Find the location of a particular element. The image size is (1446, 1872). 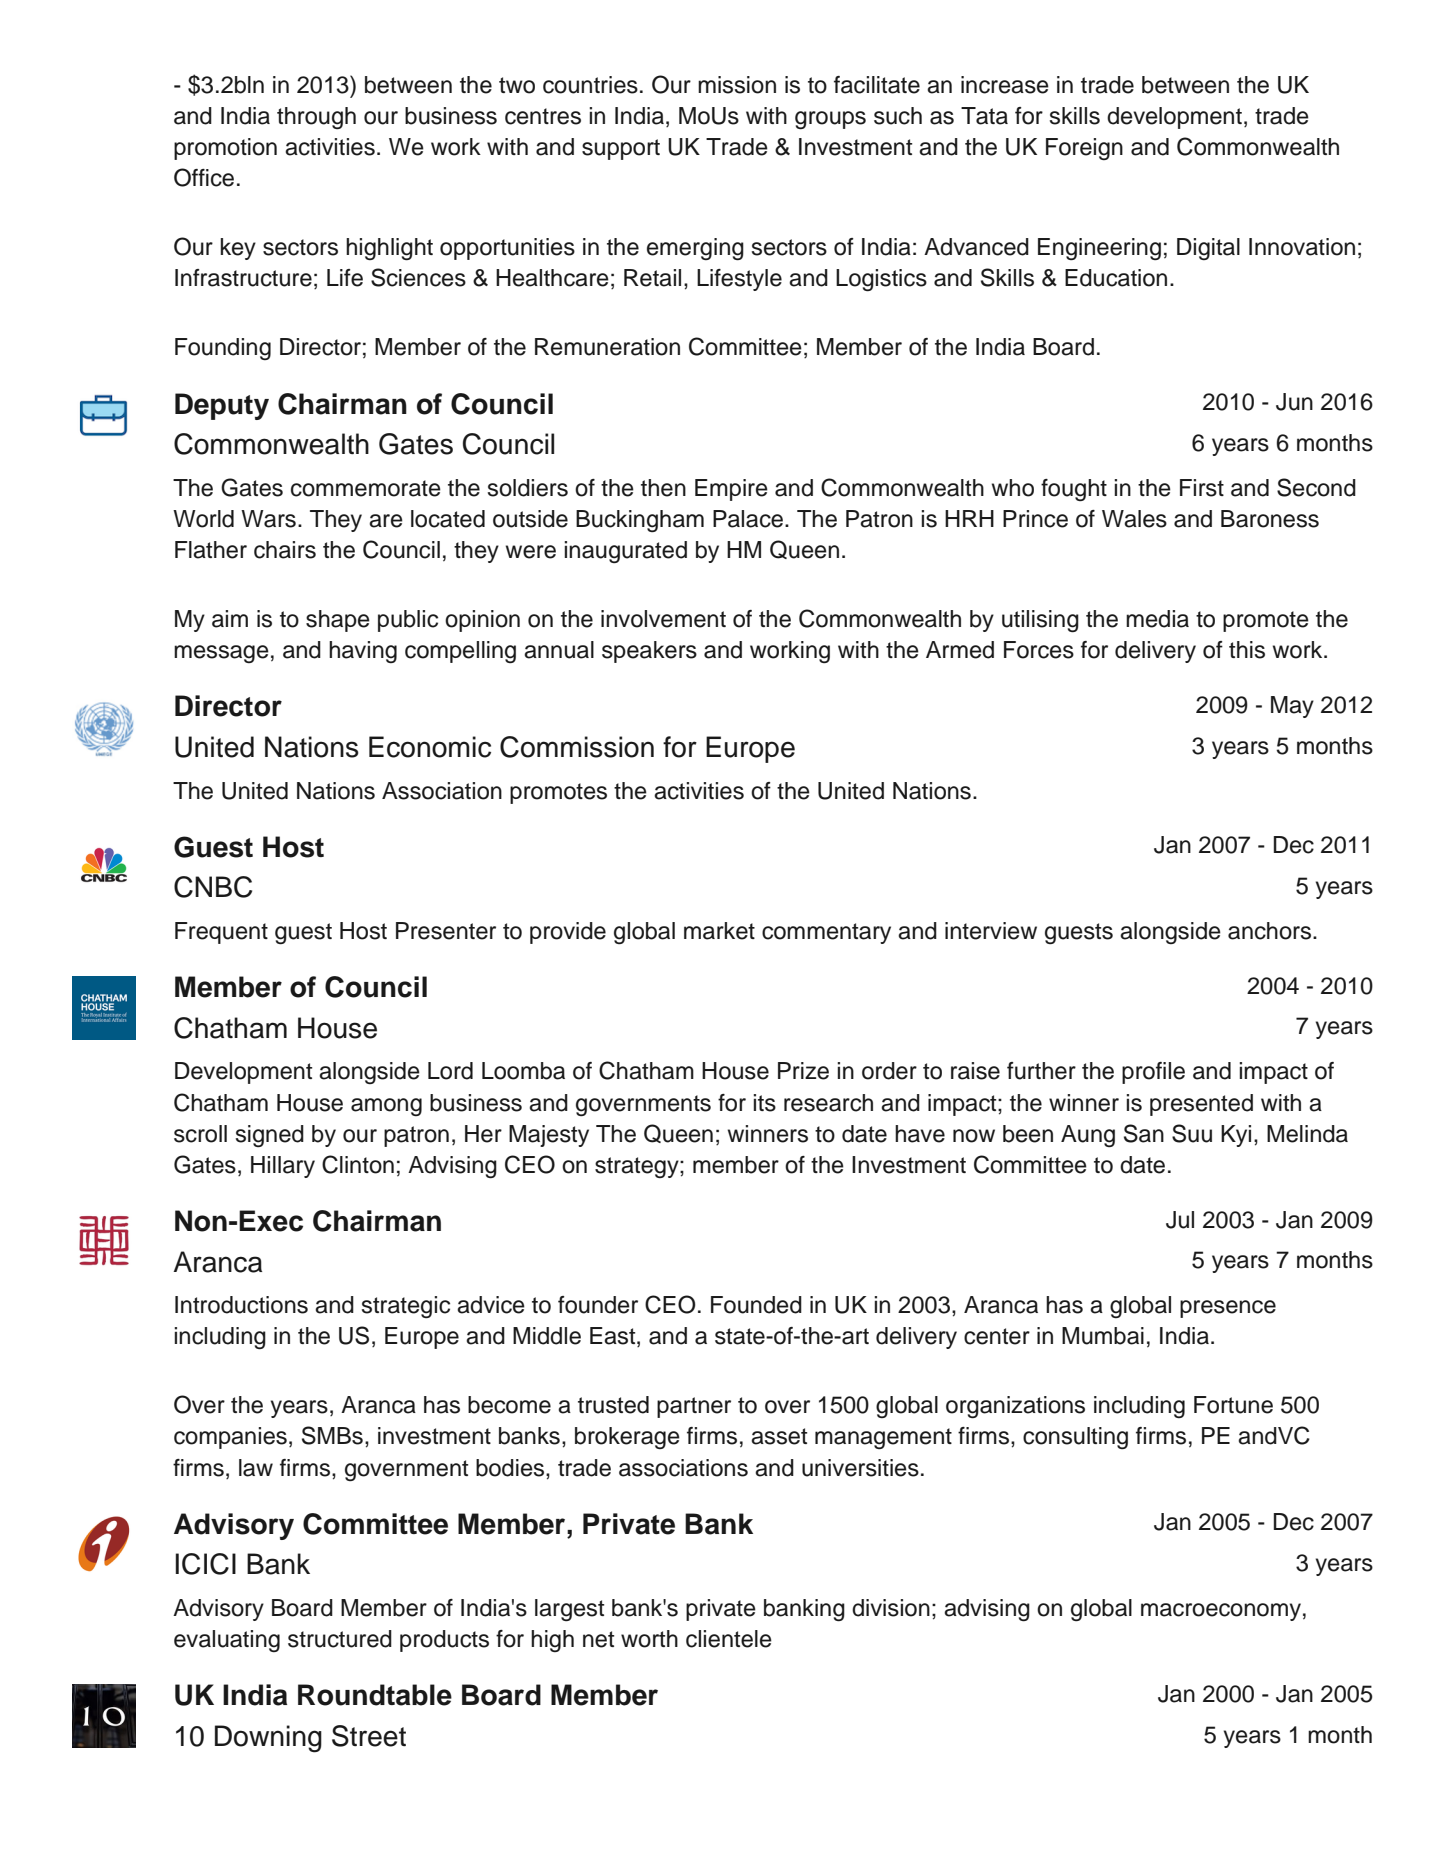

through is located at coordinates (316, 118).
